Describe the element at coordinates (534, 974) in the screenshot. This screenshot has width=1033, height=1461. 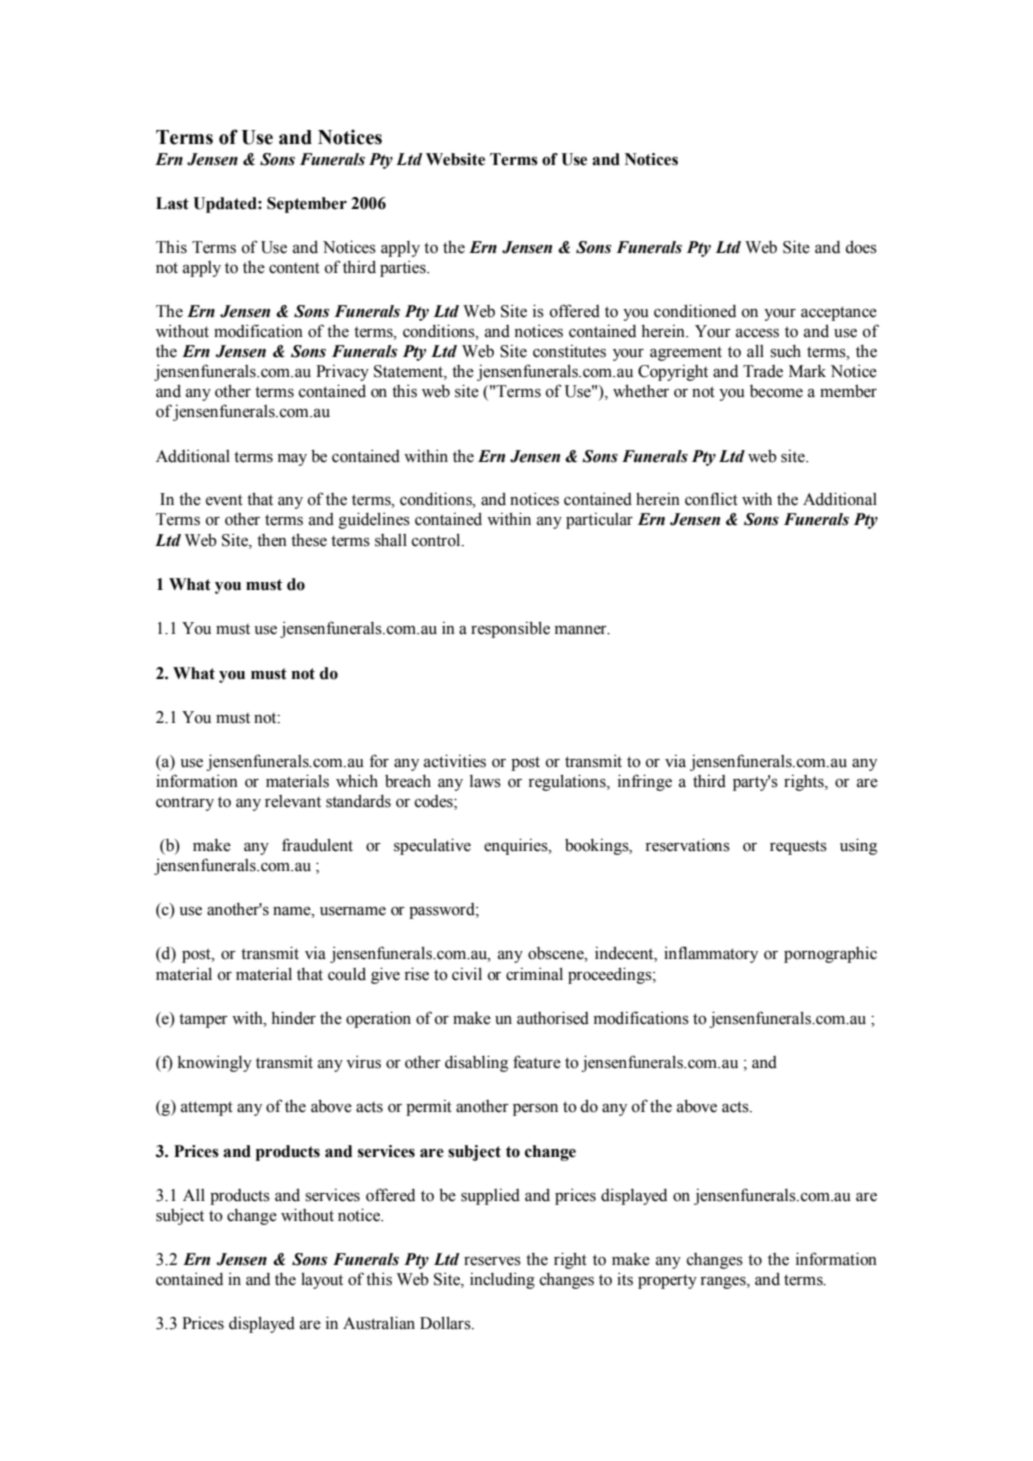
I see `criminal` at that location.
